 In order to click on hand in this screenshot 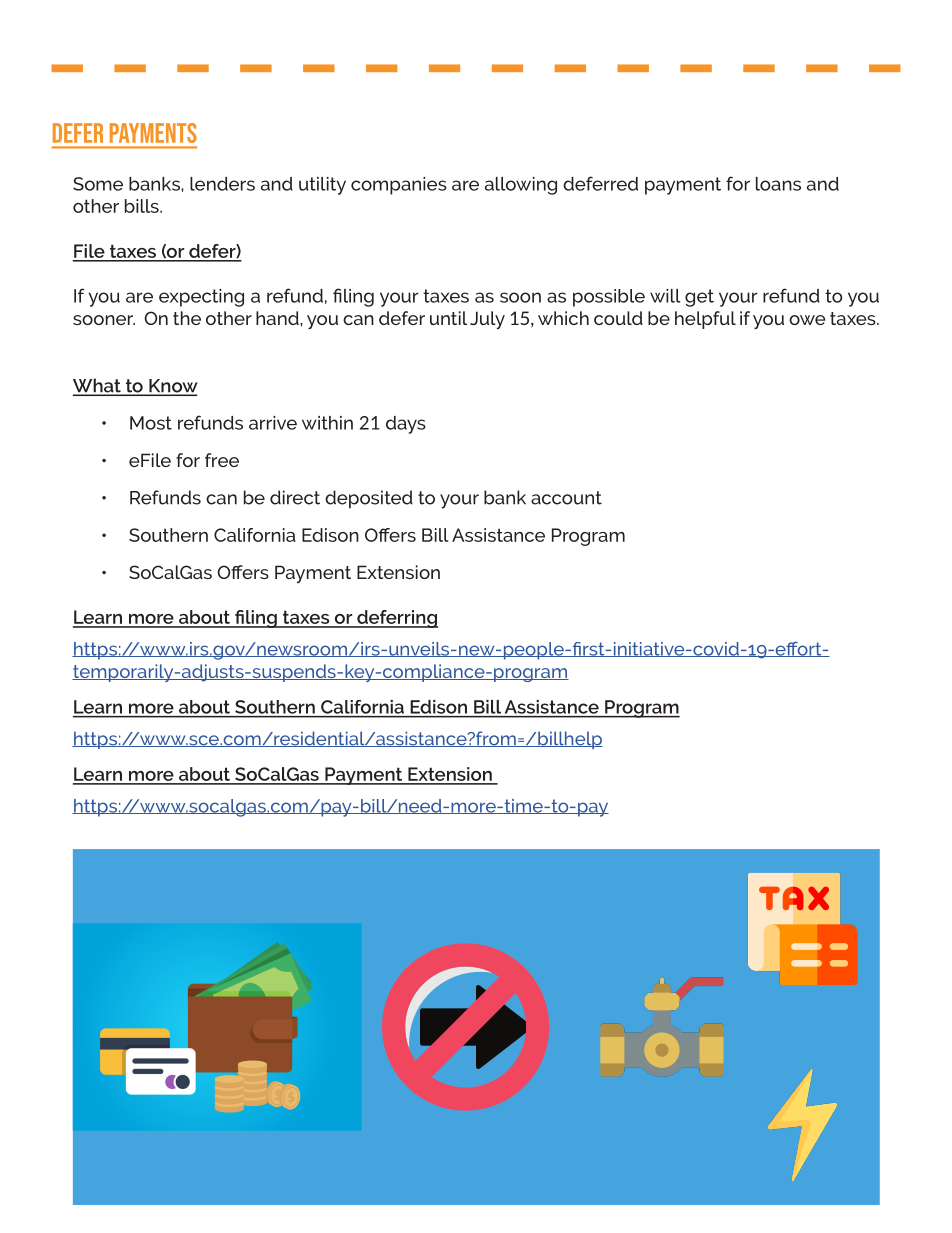, I will do `click(278, 318)`.
